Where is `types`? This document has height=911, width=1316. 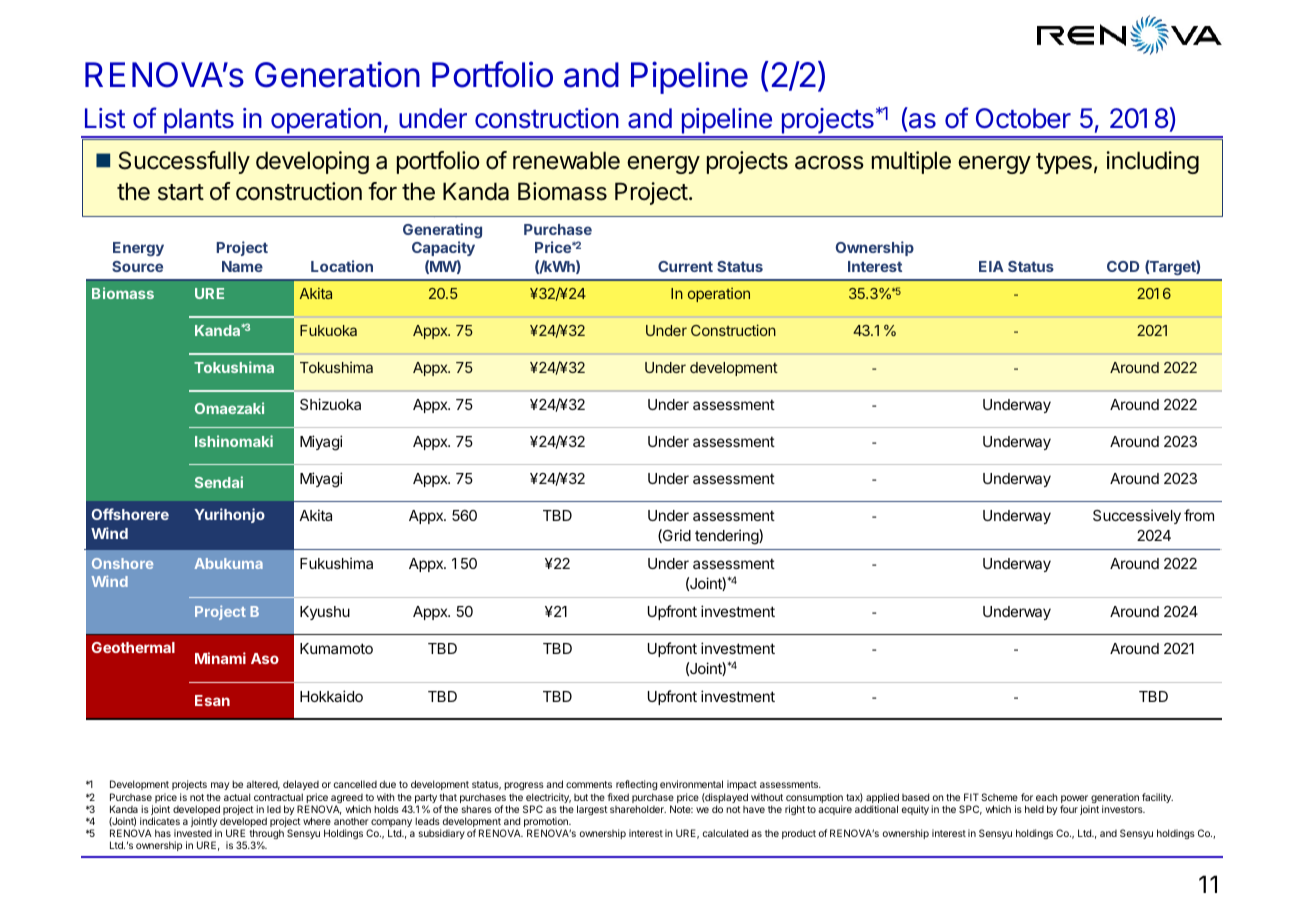
types is located at coordinates (1064, 163).
